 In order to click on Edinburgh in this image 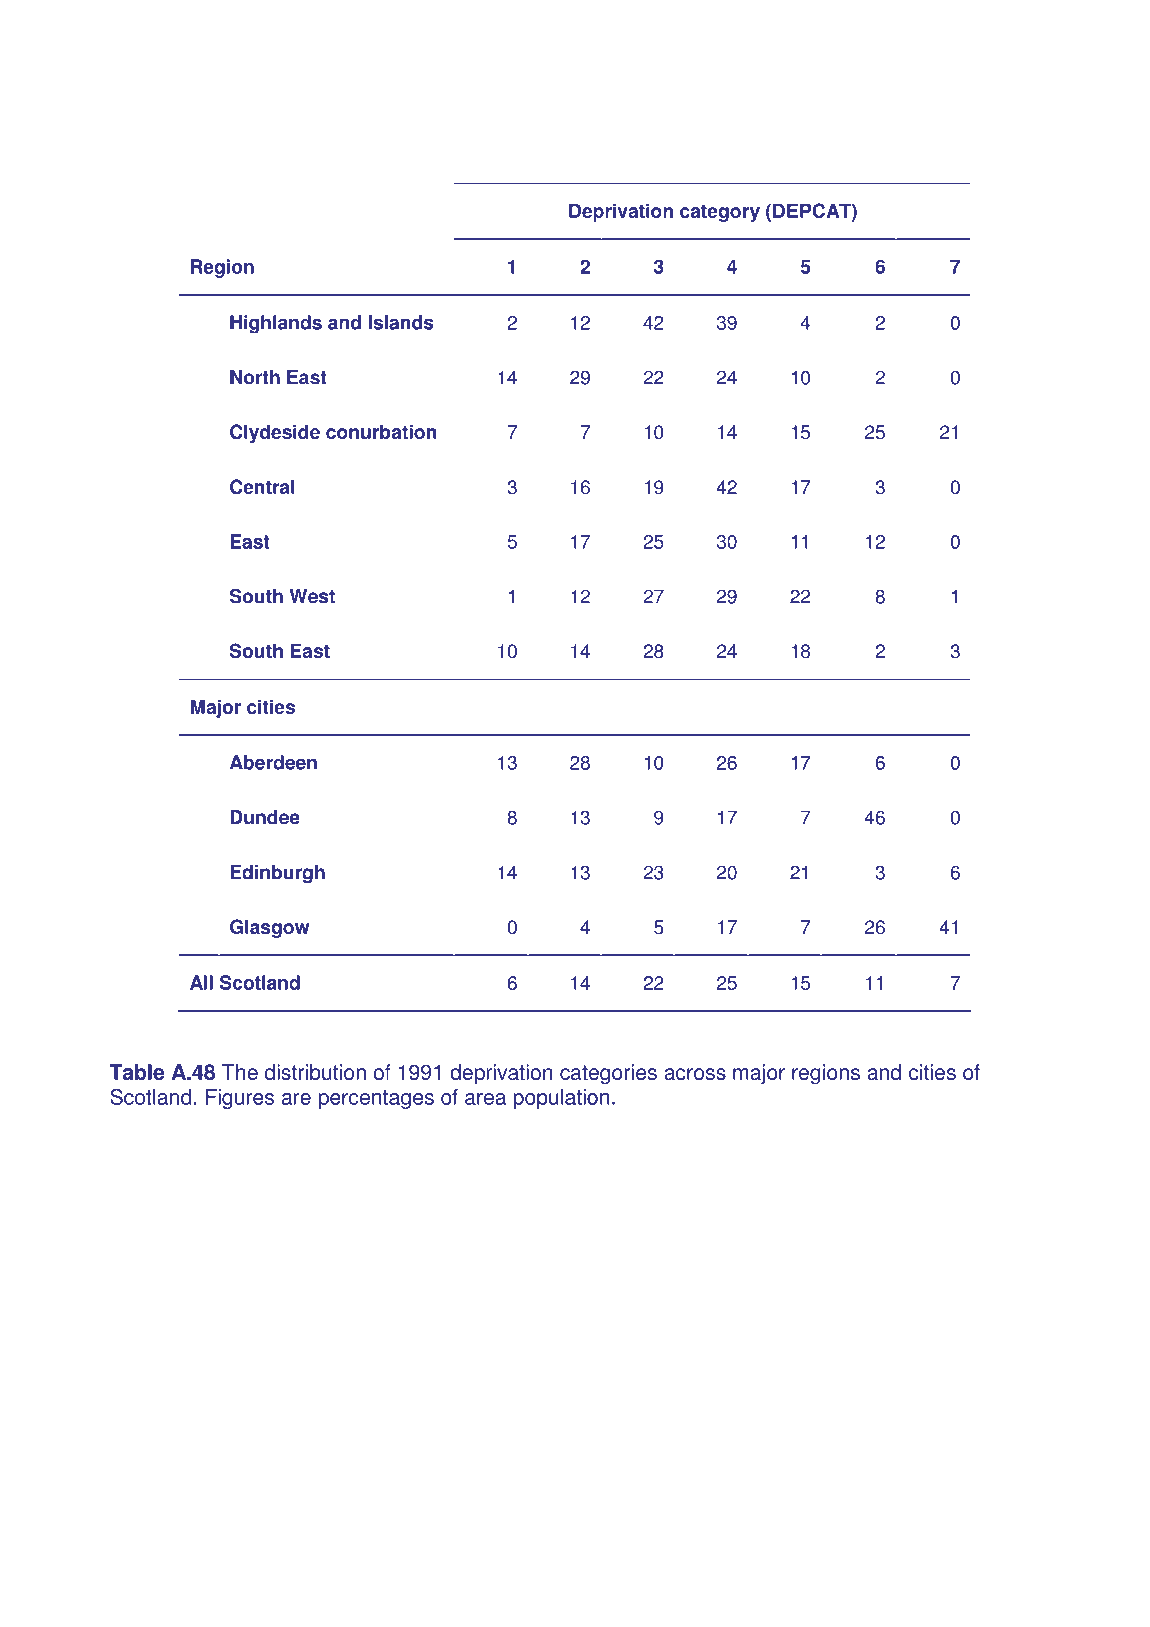, I will do `click(277, 874)`.
